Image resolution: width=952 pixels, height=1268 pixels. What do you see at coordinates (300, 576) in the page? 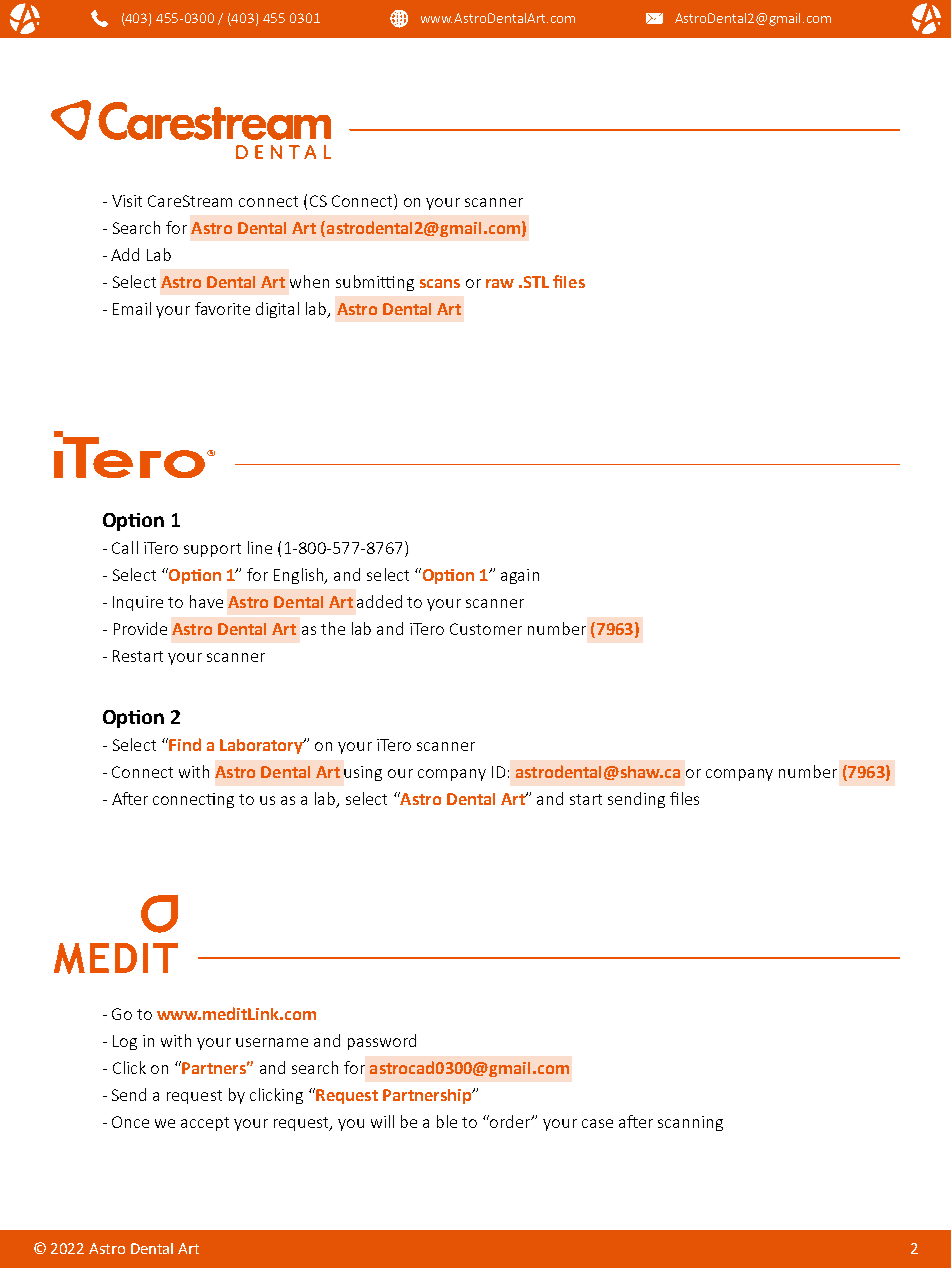
I see `English` at bounding box center [300, 576].
